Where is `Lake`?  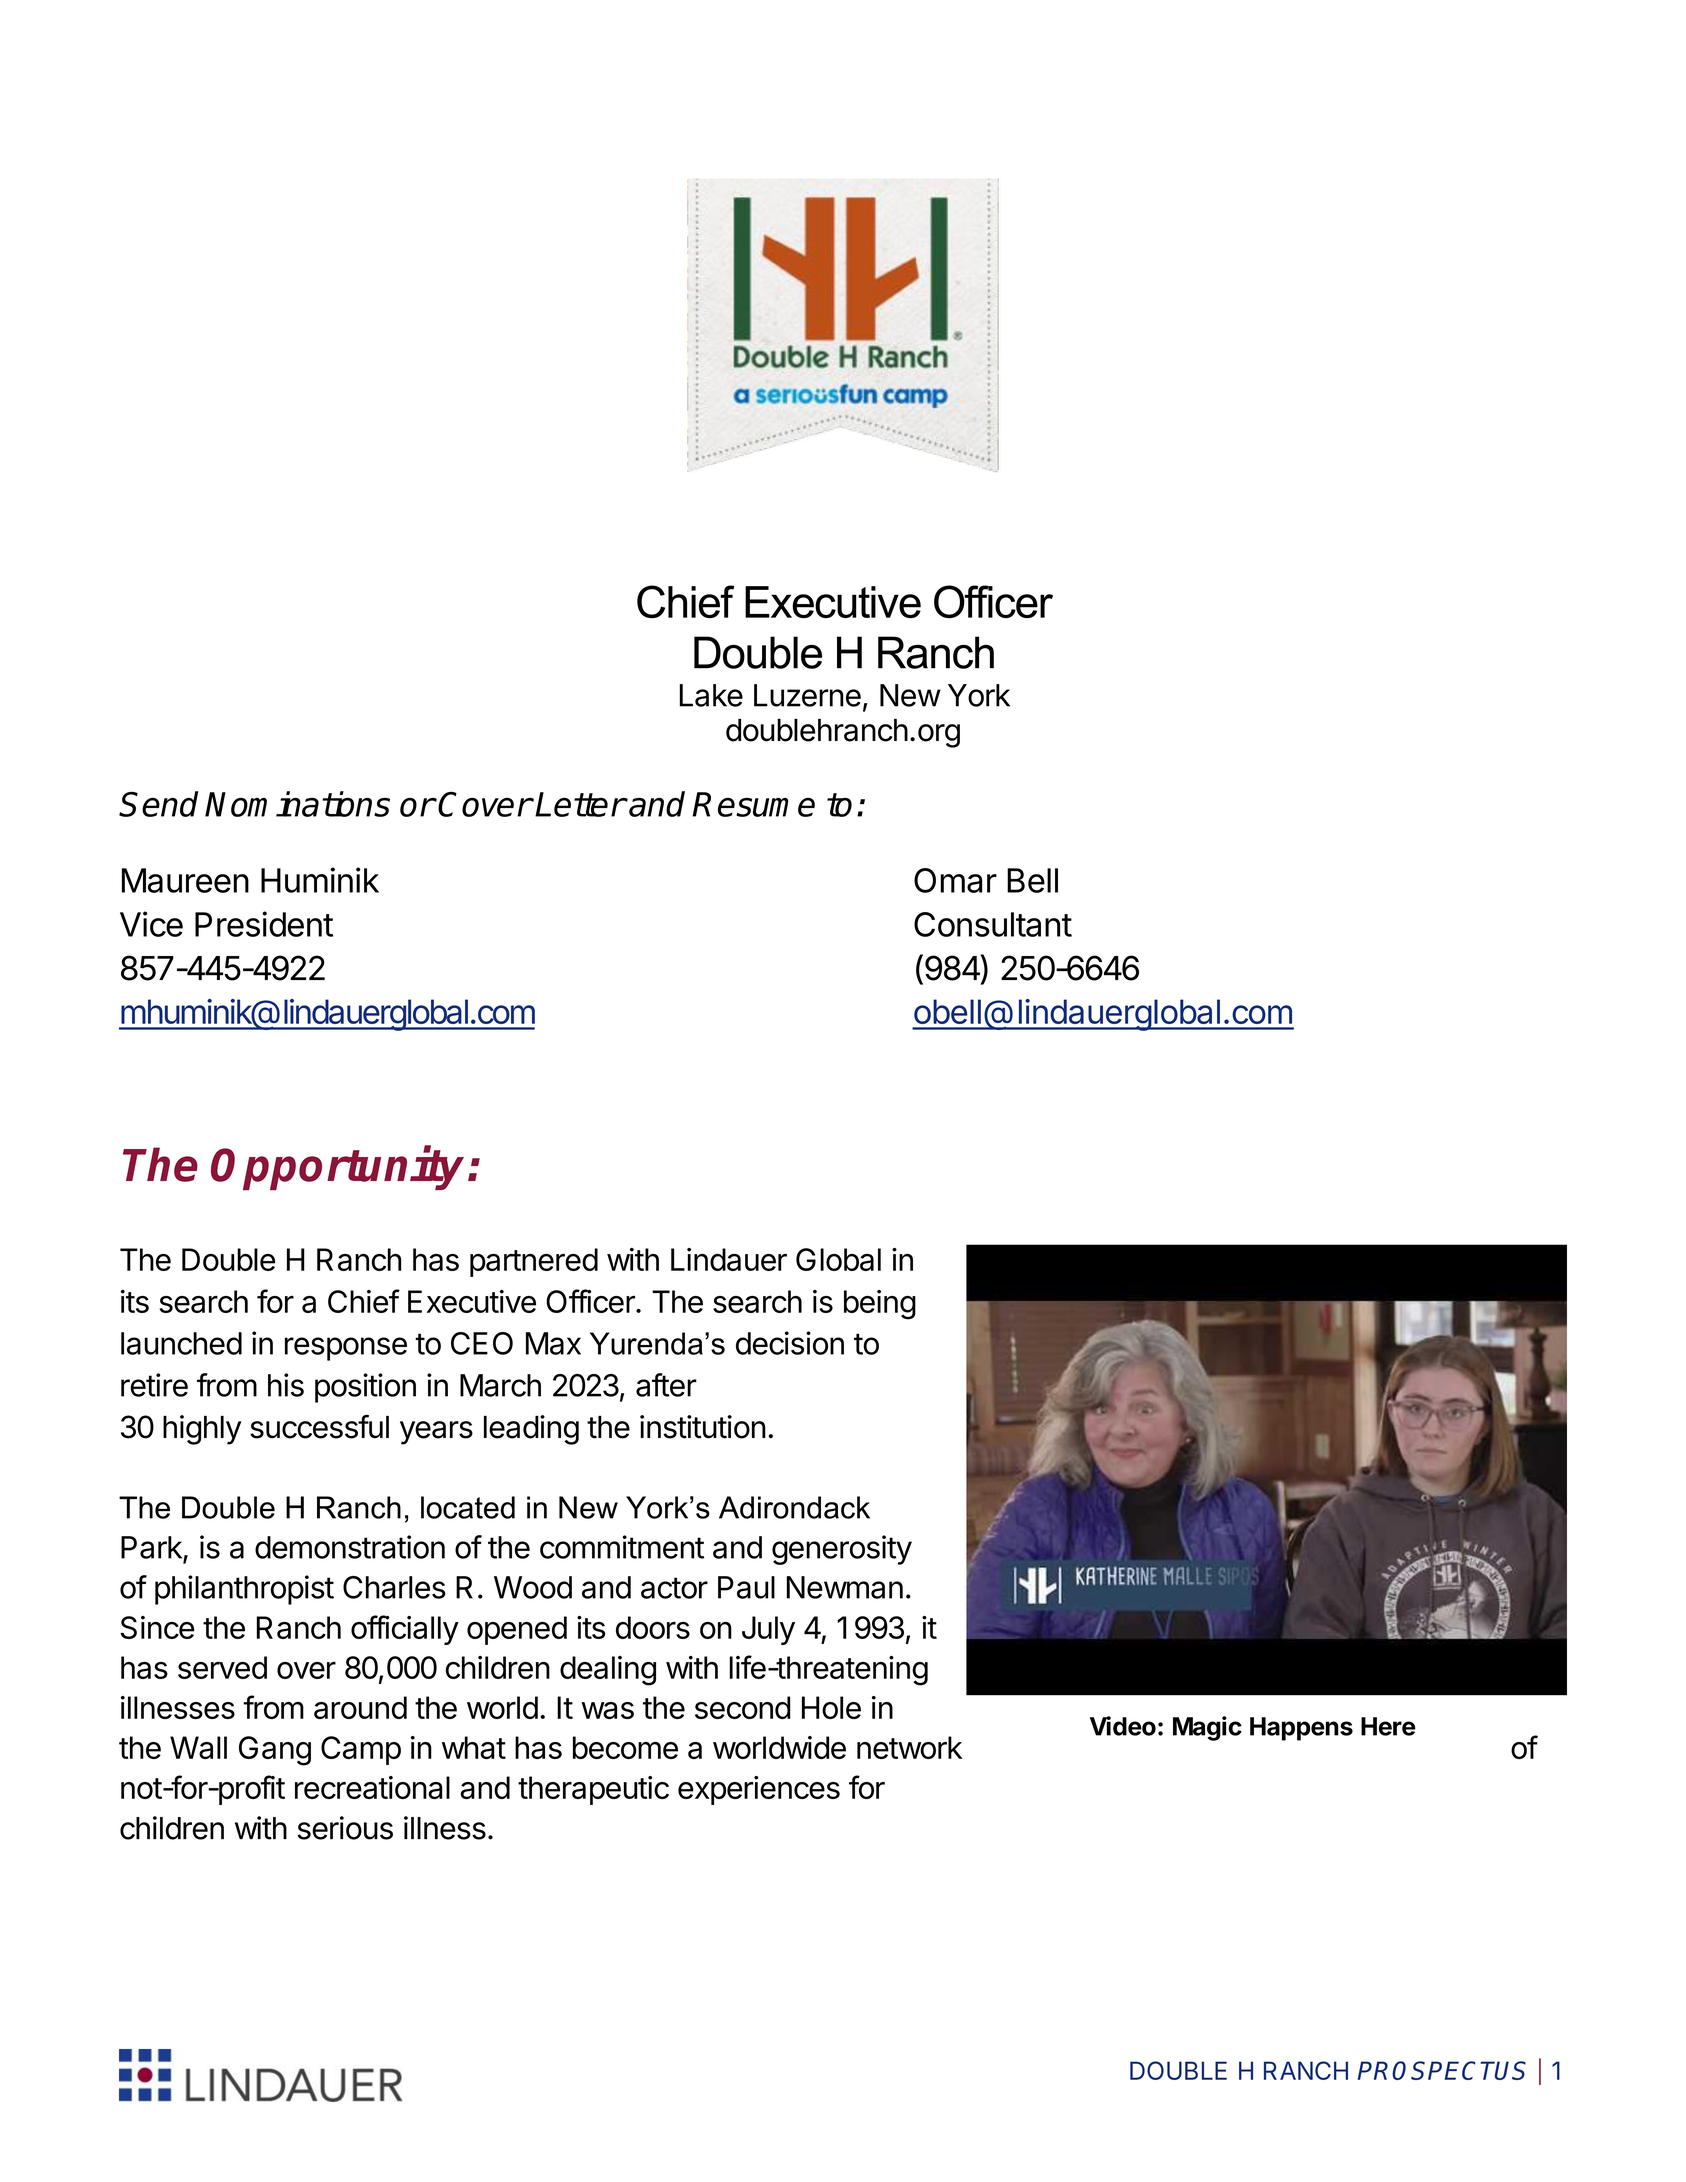 Lake is located at coordinates (711, 695).
